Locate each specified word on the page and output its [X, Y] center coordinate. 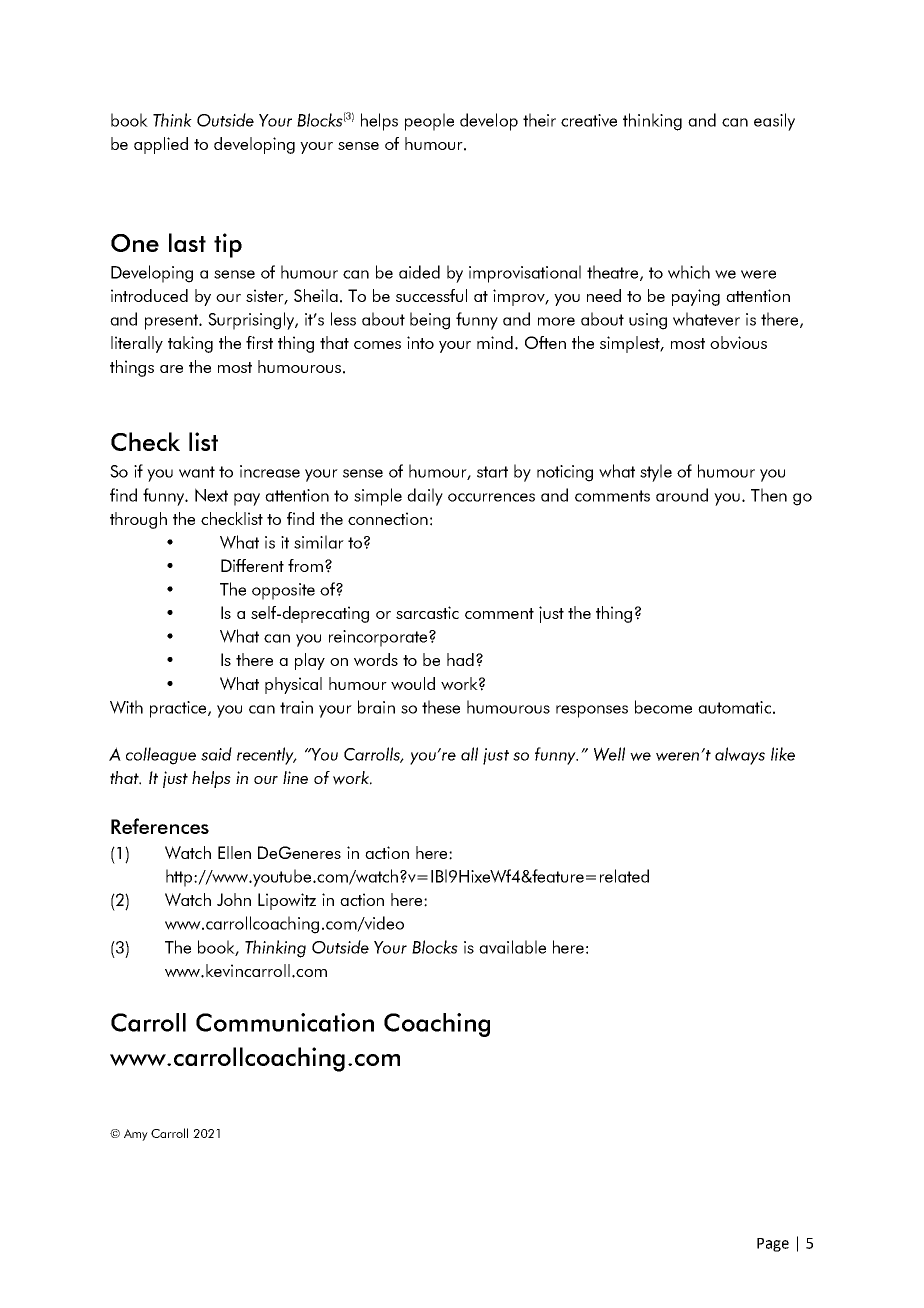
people [429, 122]
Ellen [234, 852]
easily [774, 122]
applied [161, 145]
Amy [136, 1135]
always [740, 756]
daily [425, 497]
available [512, 947]
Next [211, 495]
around [682, 495]
